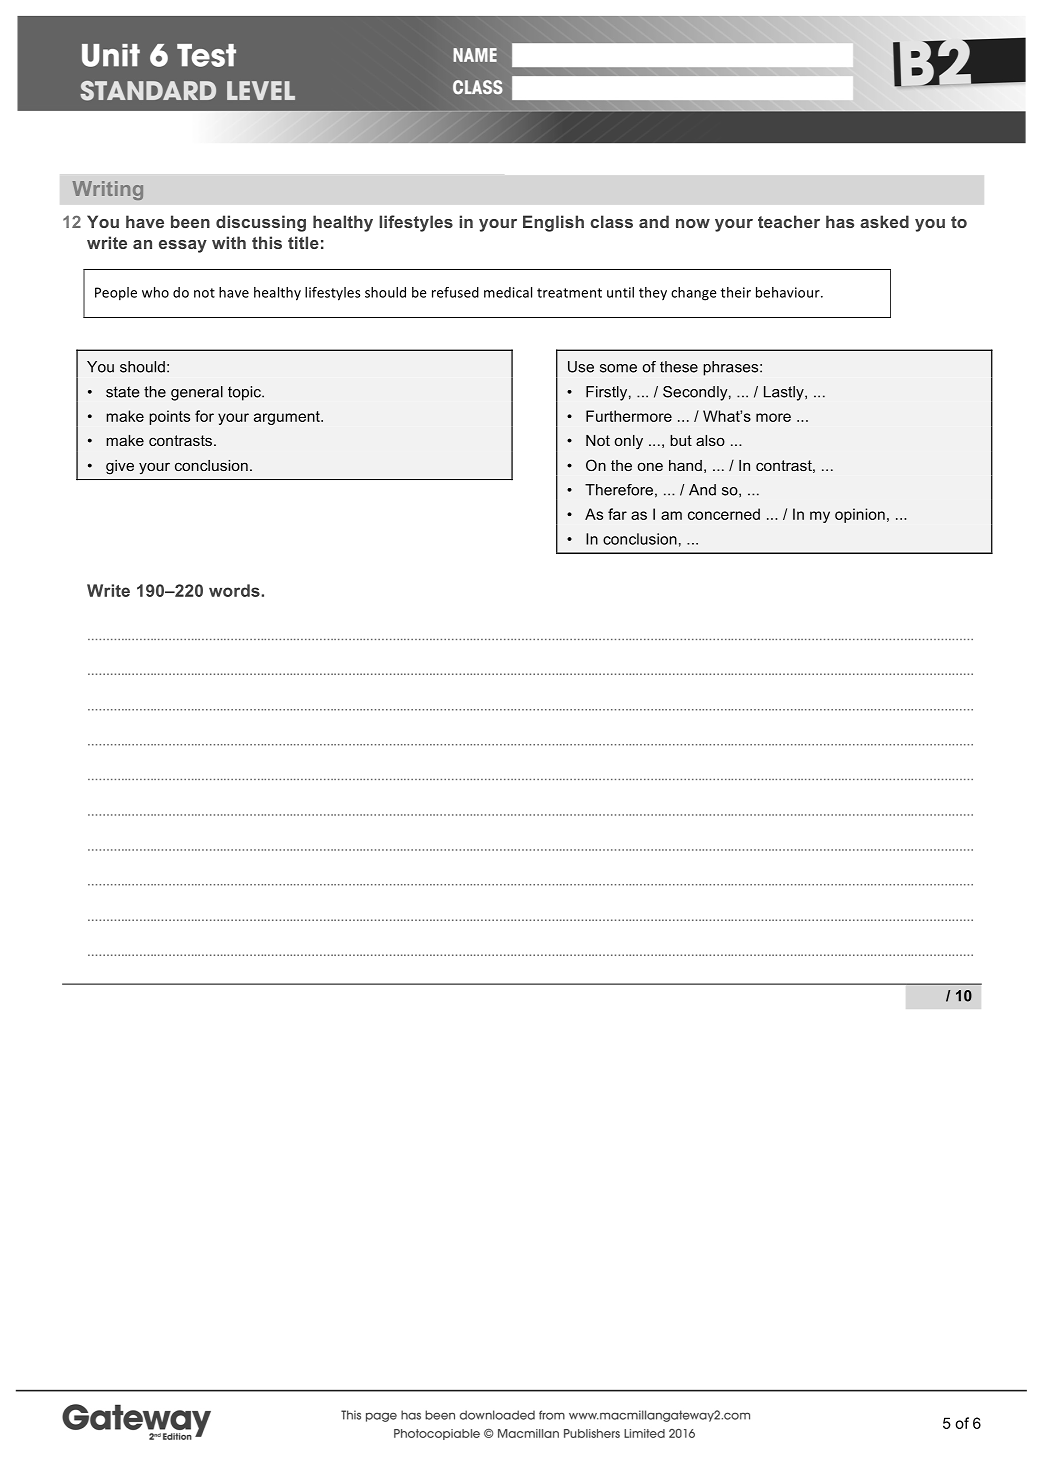 The image size is (1044, 1477). Describe the element at coordinates (553, 223) in the page. I see `English` at that location.
